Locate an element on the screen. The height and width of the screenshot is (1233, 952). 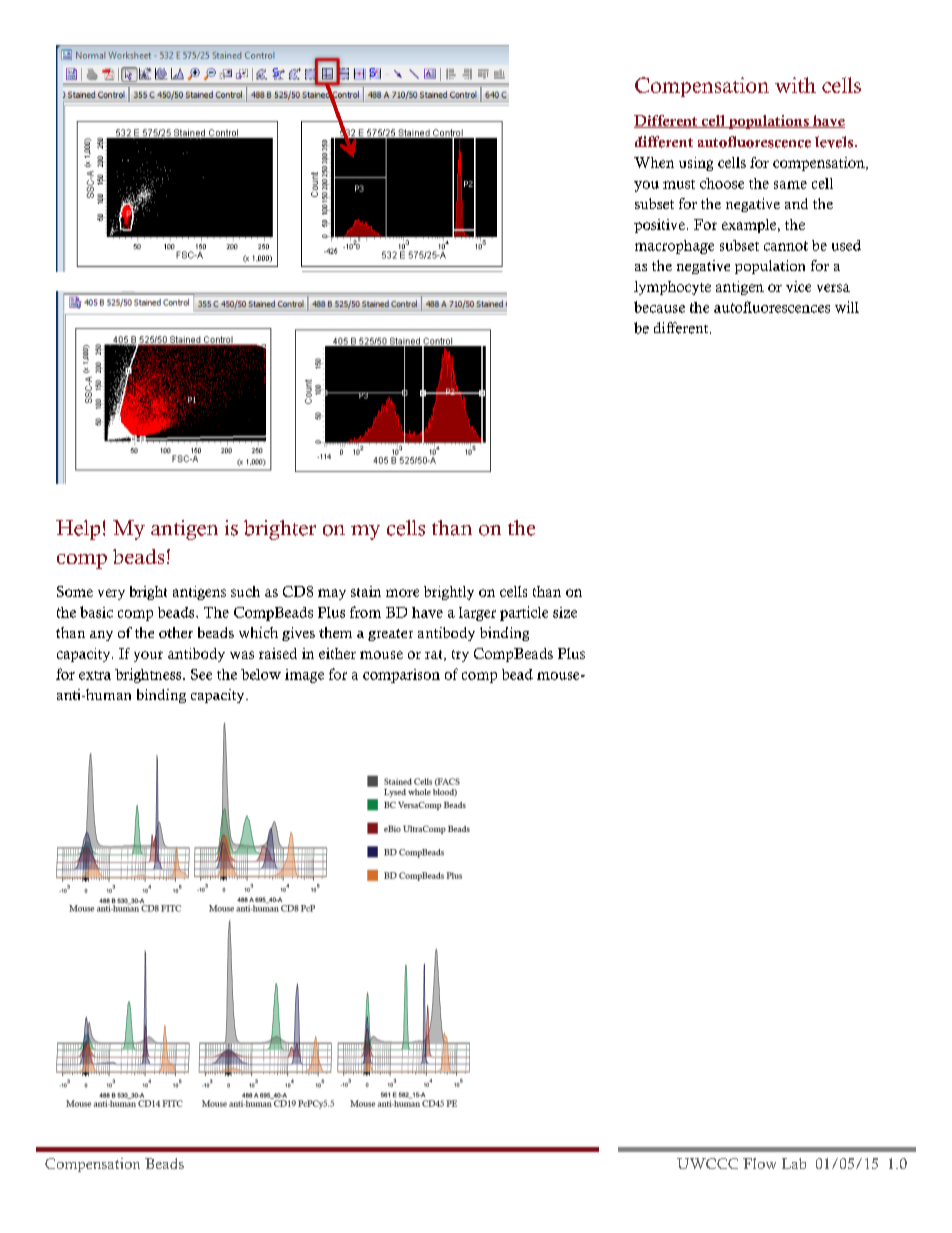
must is located at coordinates (679, 184).
